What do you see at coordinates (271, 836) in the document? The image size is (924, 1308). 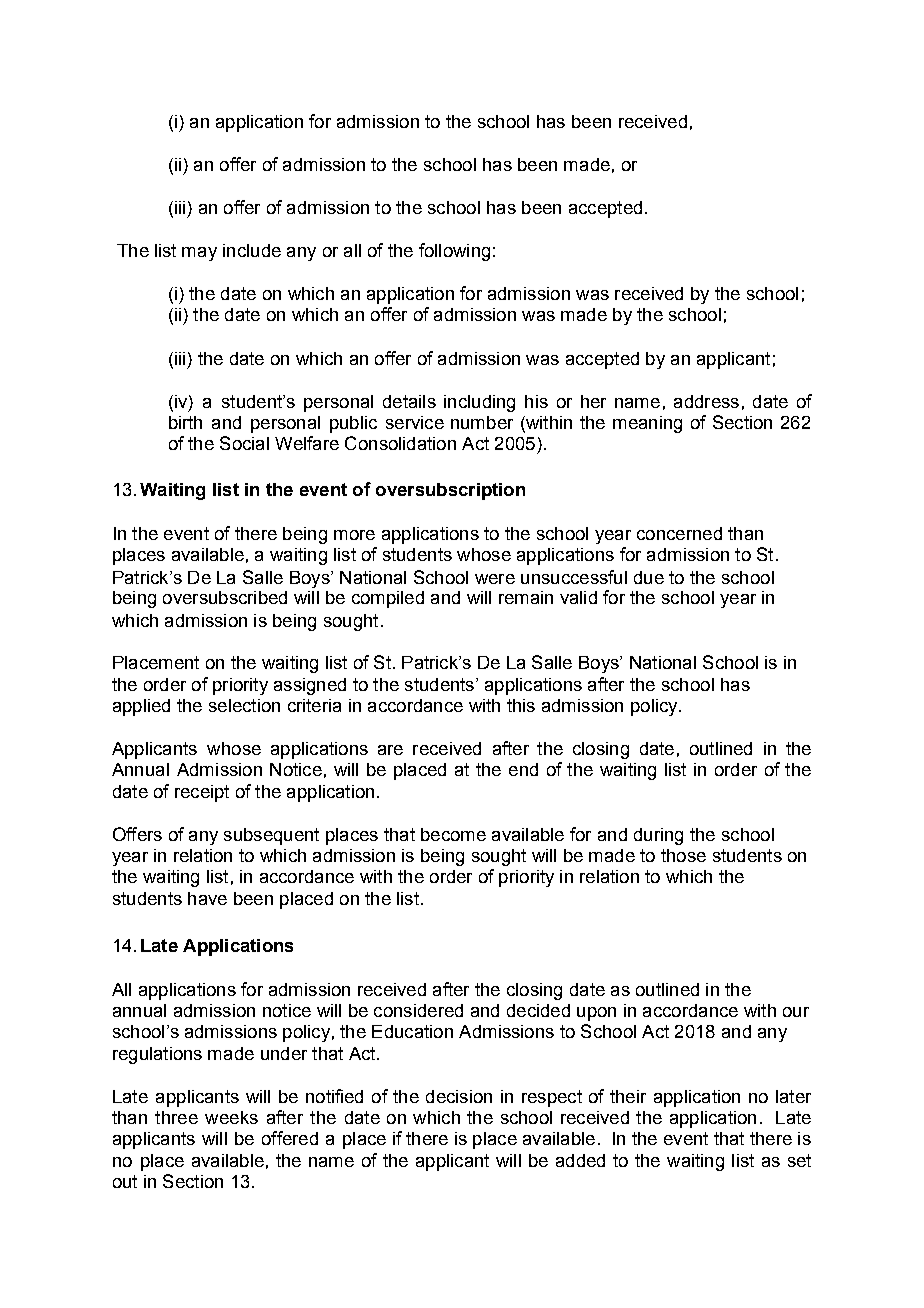 I see `subsequent` at bounding box center [271, 836].
